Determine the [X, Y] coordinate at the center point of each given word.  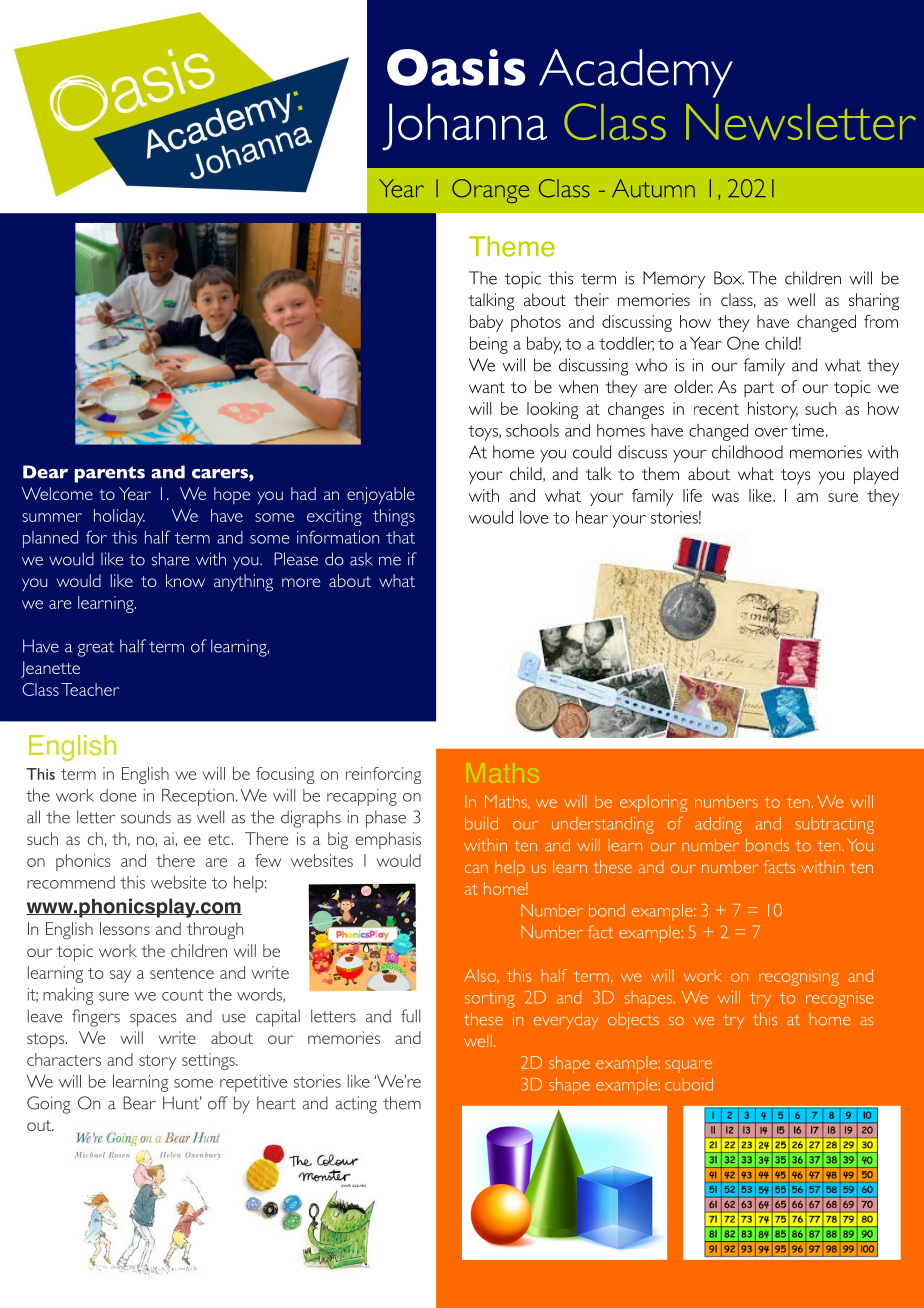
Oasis [456, 67]
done [118, 795]
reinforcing [383, 775]
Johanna [464, 127]
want [487, 387]
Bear [139, 1103]
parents [110, 474]
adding [718, 825]
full [410, 1016]
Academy [636, 73]
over [771, 432]
